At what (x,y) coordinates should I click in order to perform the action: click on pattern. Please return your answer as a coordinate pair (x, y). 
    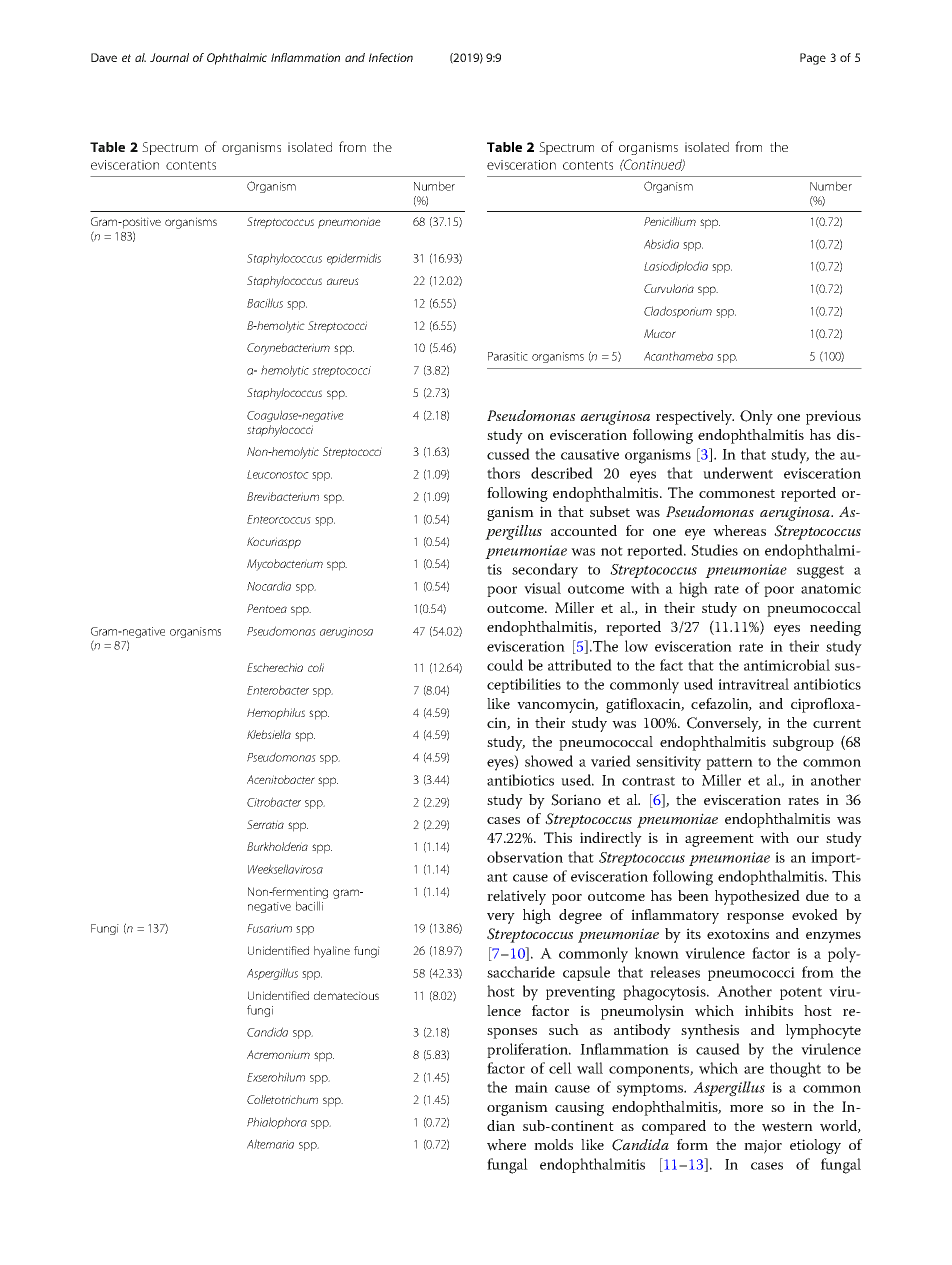
    Looking at the image, I should click on (729, 763).
